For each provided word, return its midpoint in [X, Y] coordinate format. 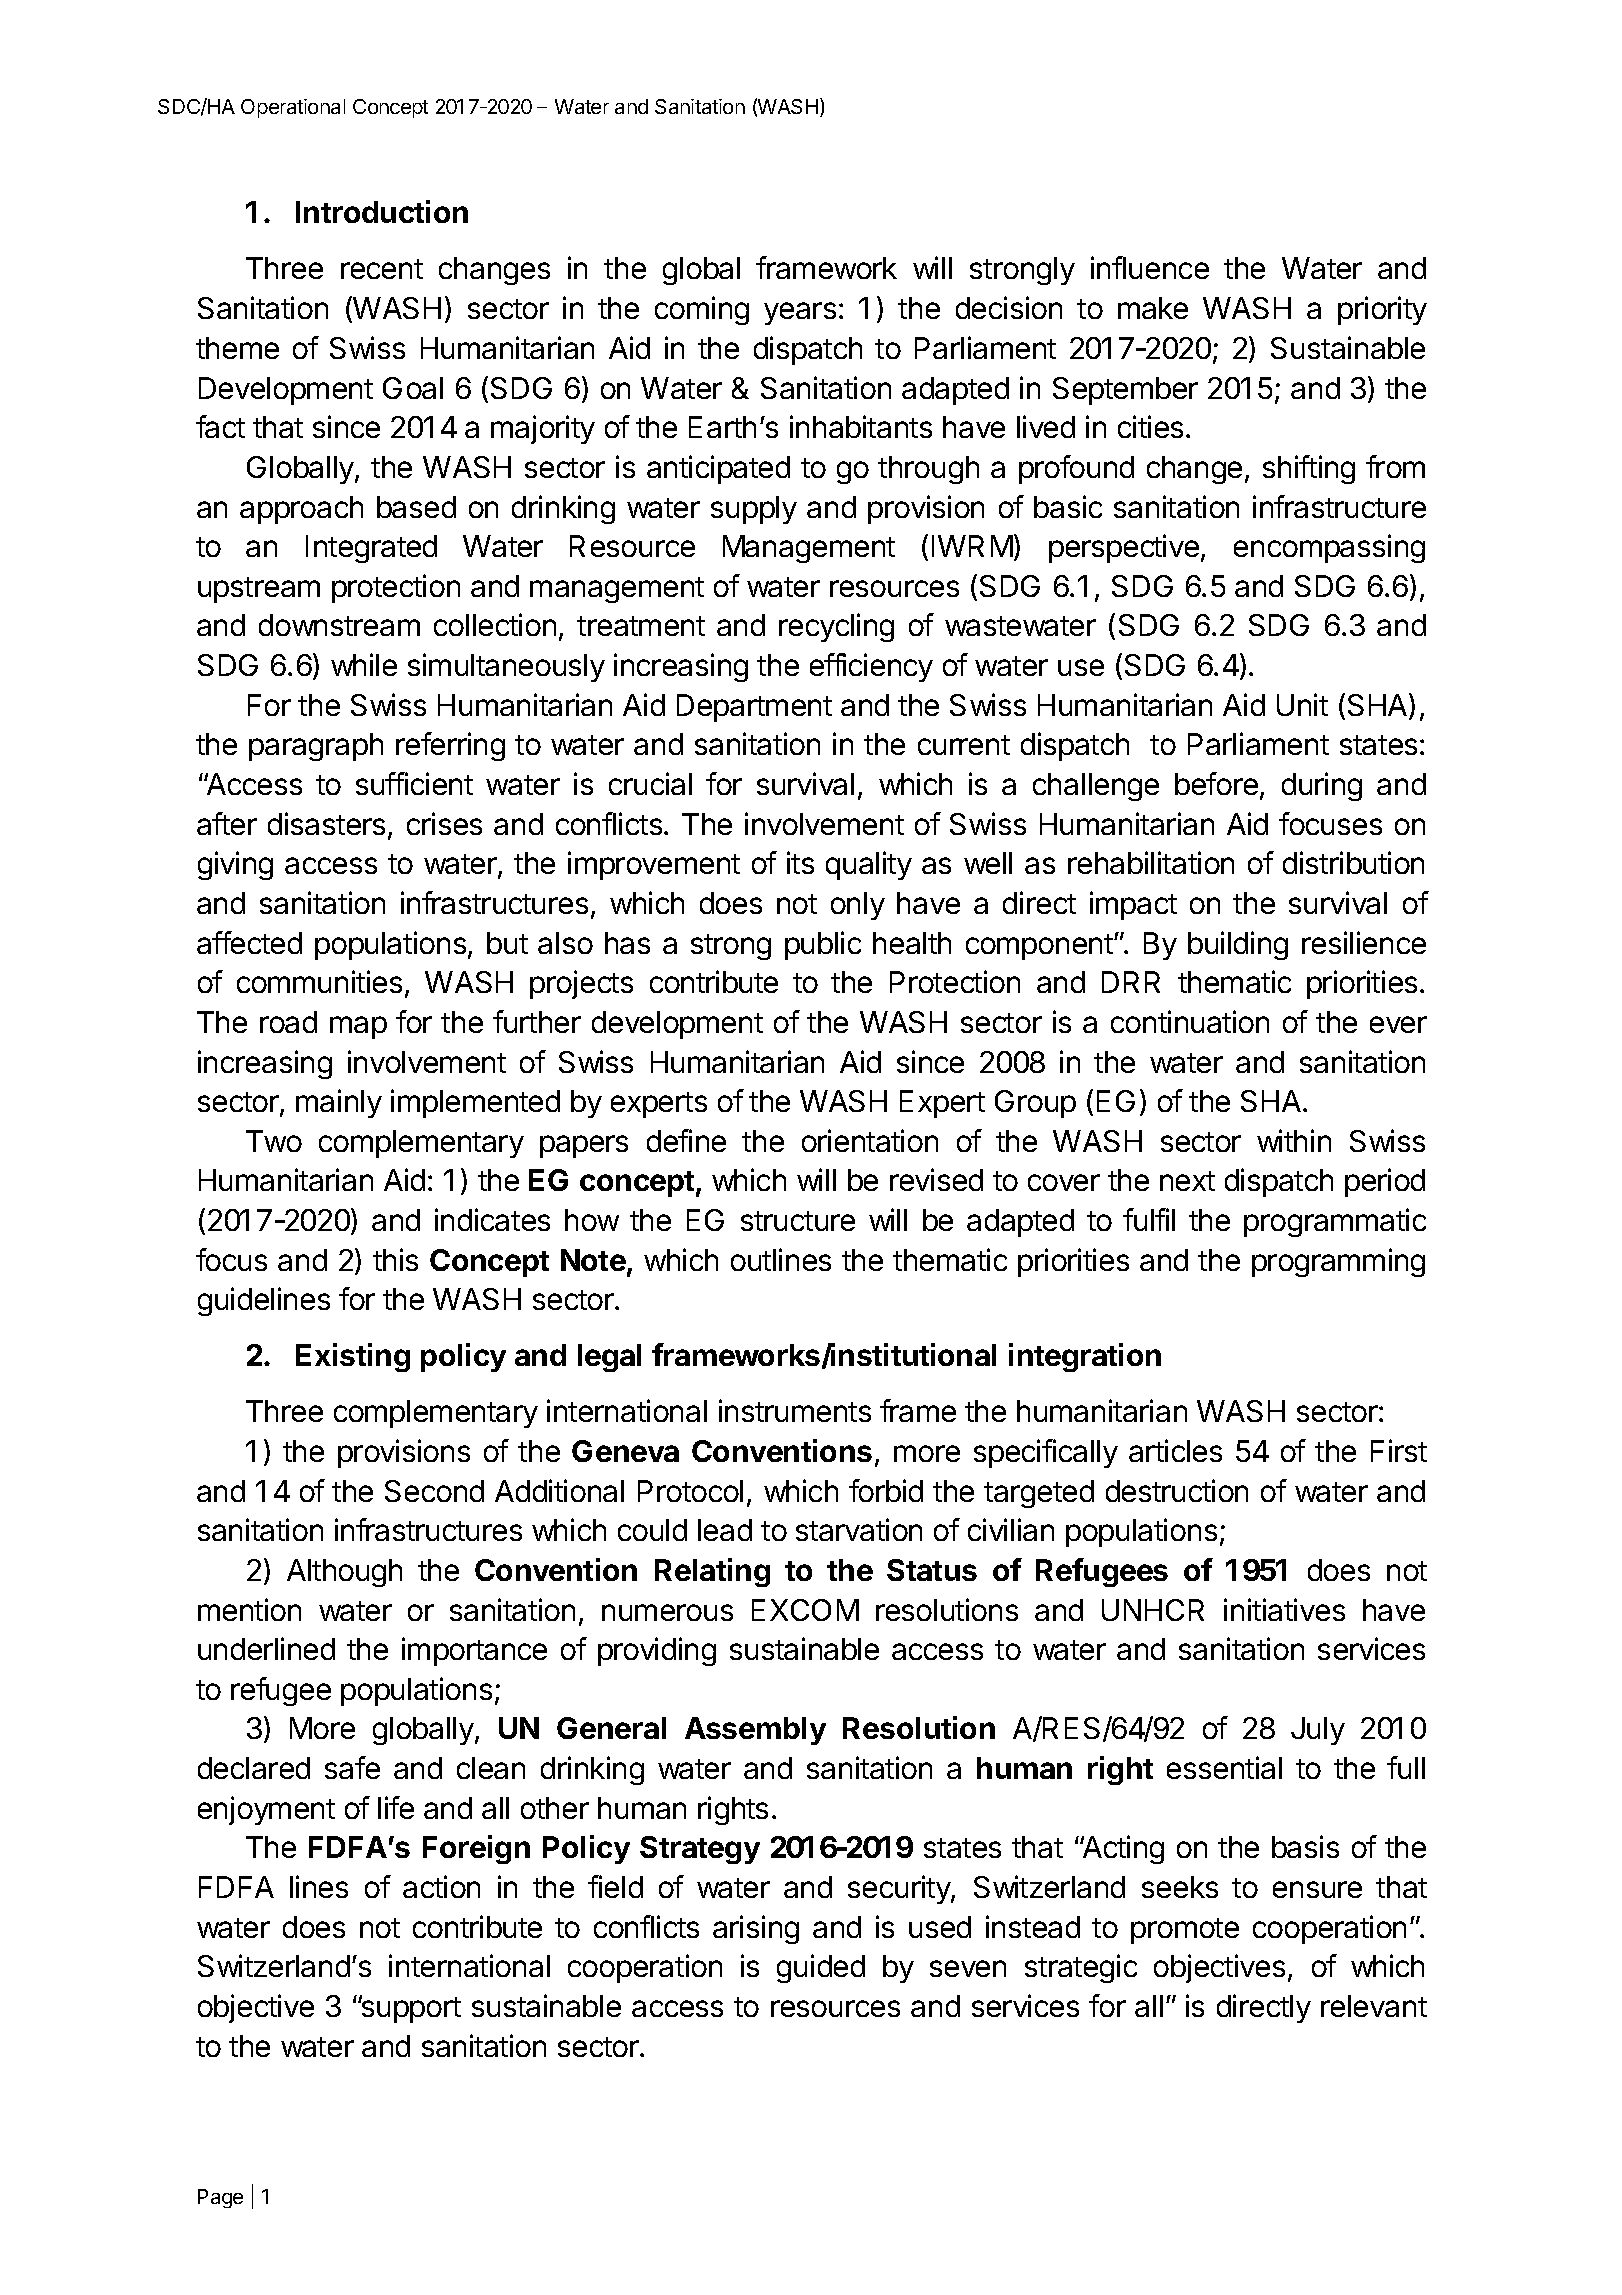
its [800, 862]
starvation [859, 1529]
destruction [1177, 1490]
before [1216, 783]
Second [434, 1491]
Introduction [382, 211]
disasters [326, 823]
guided [821, 1968]
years [800, 313]
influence [1150, 267]
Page [220, 2198]
